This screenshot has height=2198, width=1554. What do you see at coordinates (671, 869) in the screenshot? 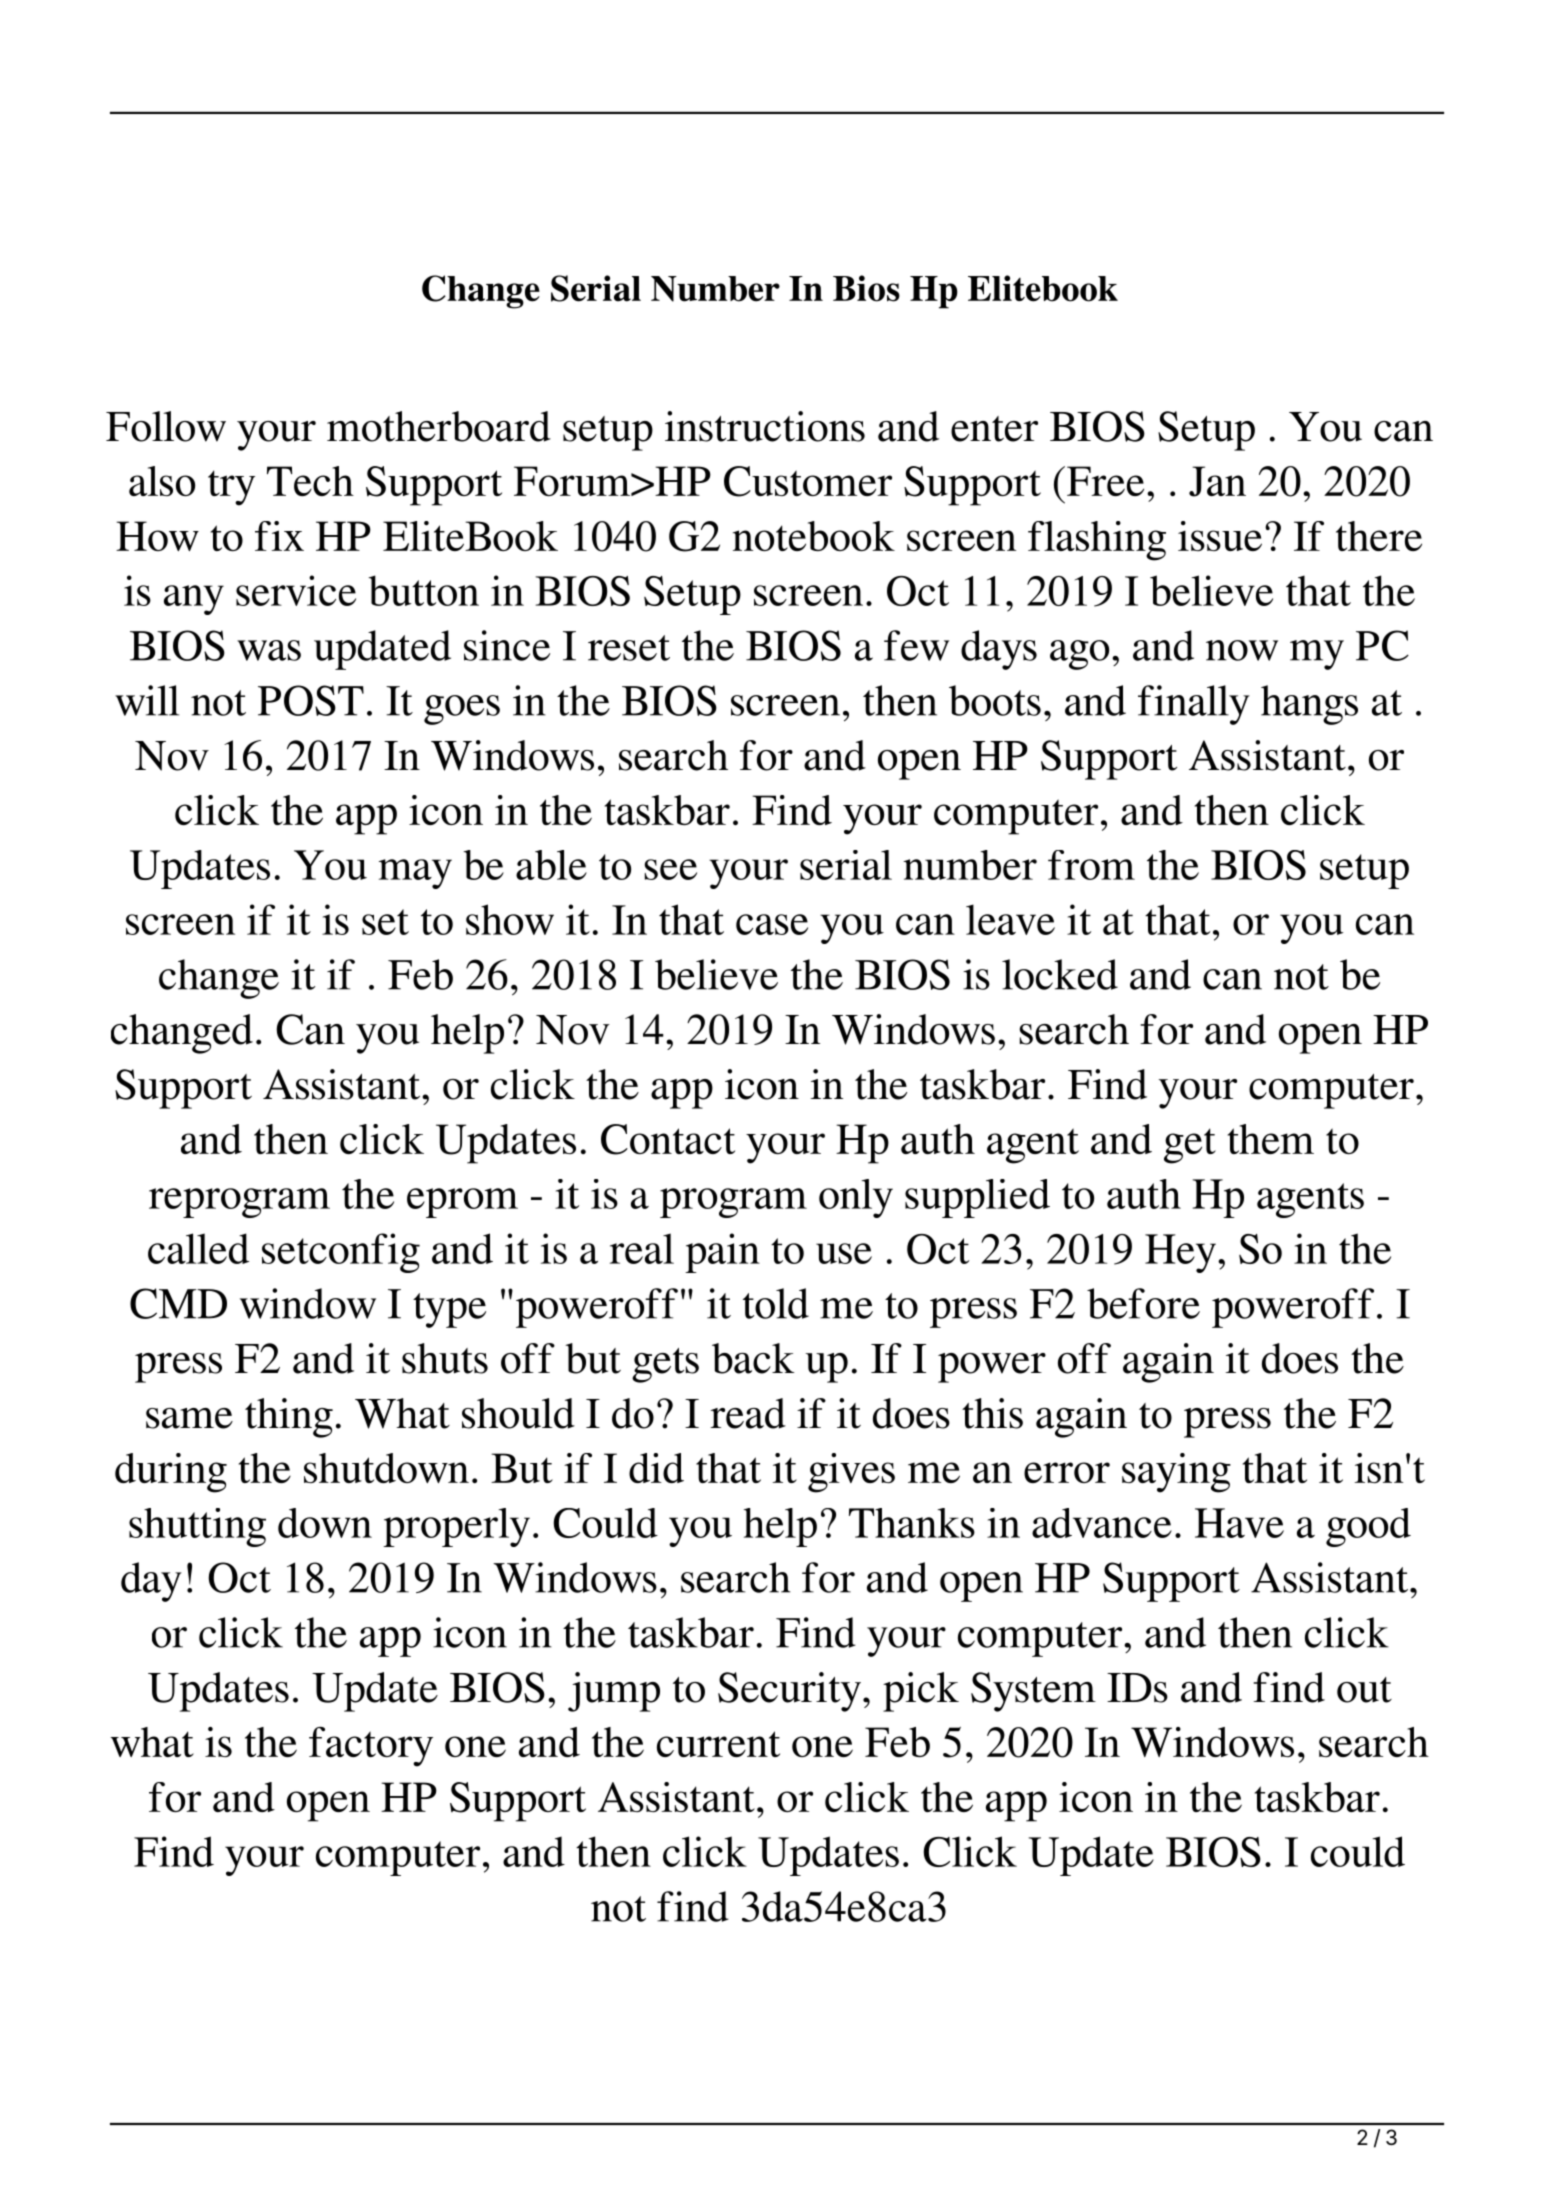
I see `see` at bounding box center [671, 869].
